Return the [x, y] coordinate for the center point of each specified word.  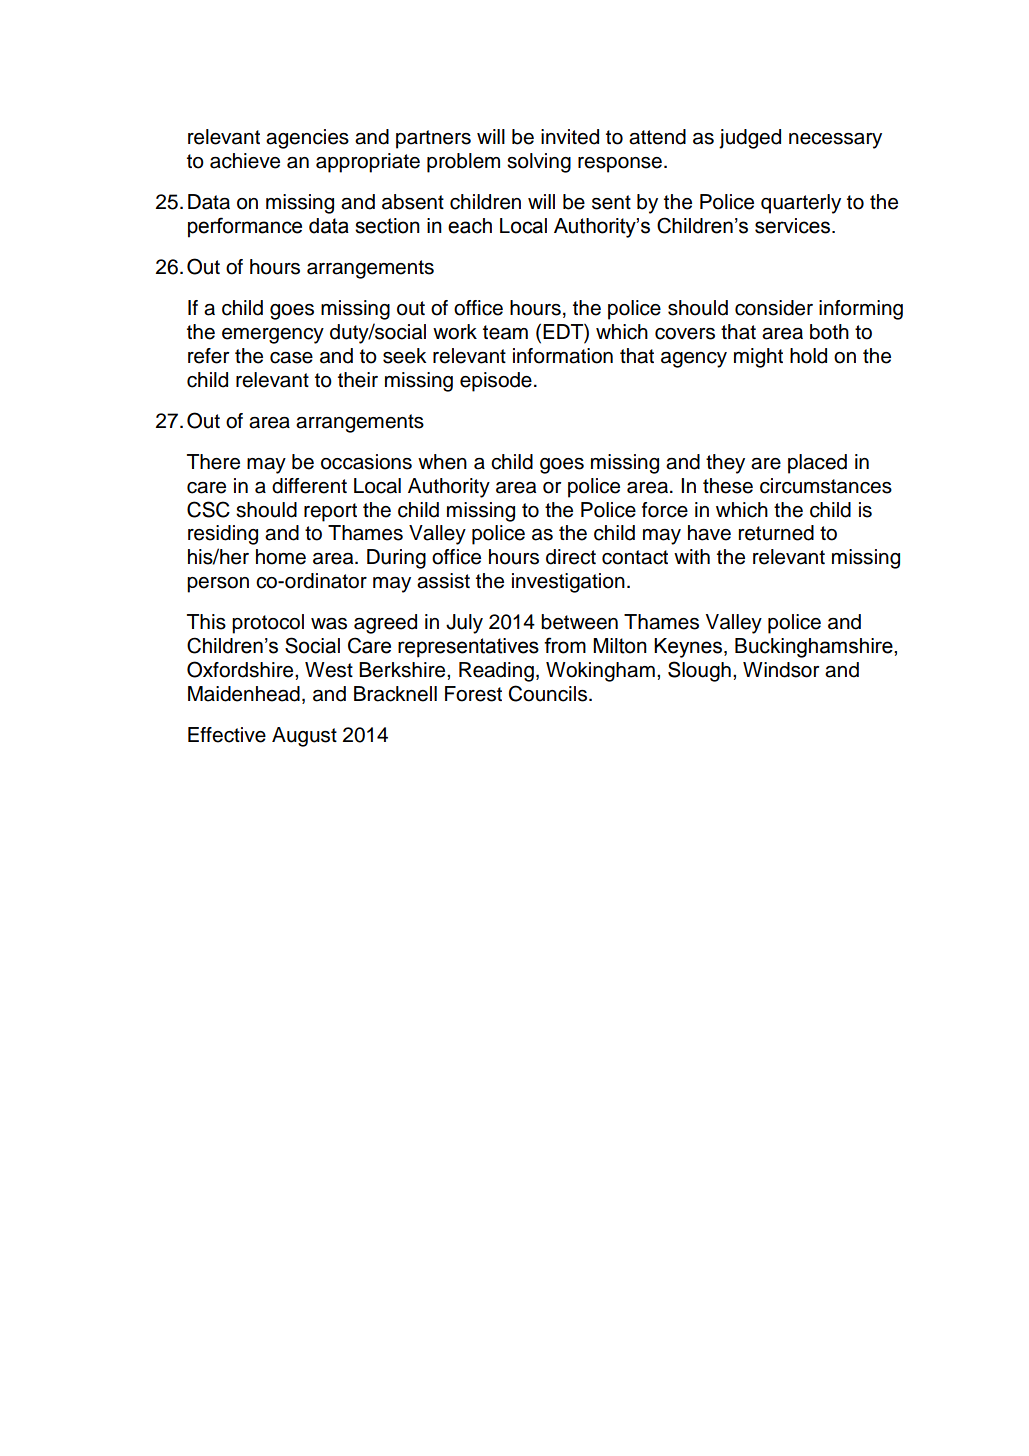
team [505, 332]
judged [750, 139]
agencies [307, 139]
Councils [547, 693]
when [442, 462]
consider [774, 308]
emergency [273, 336]
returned [776, 533]
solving [539, 163]
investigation [568, 583]
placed [817, 464]
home [281, 557]
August [304, 737]
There [213, 462]
